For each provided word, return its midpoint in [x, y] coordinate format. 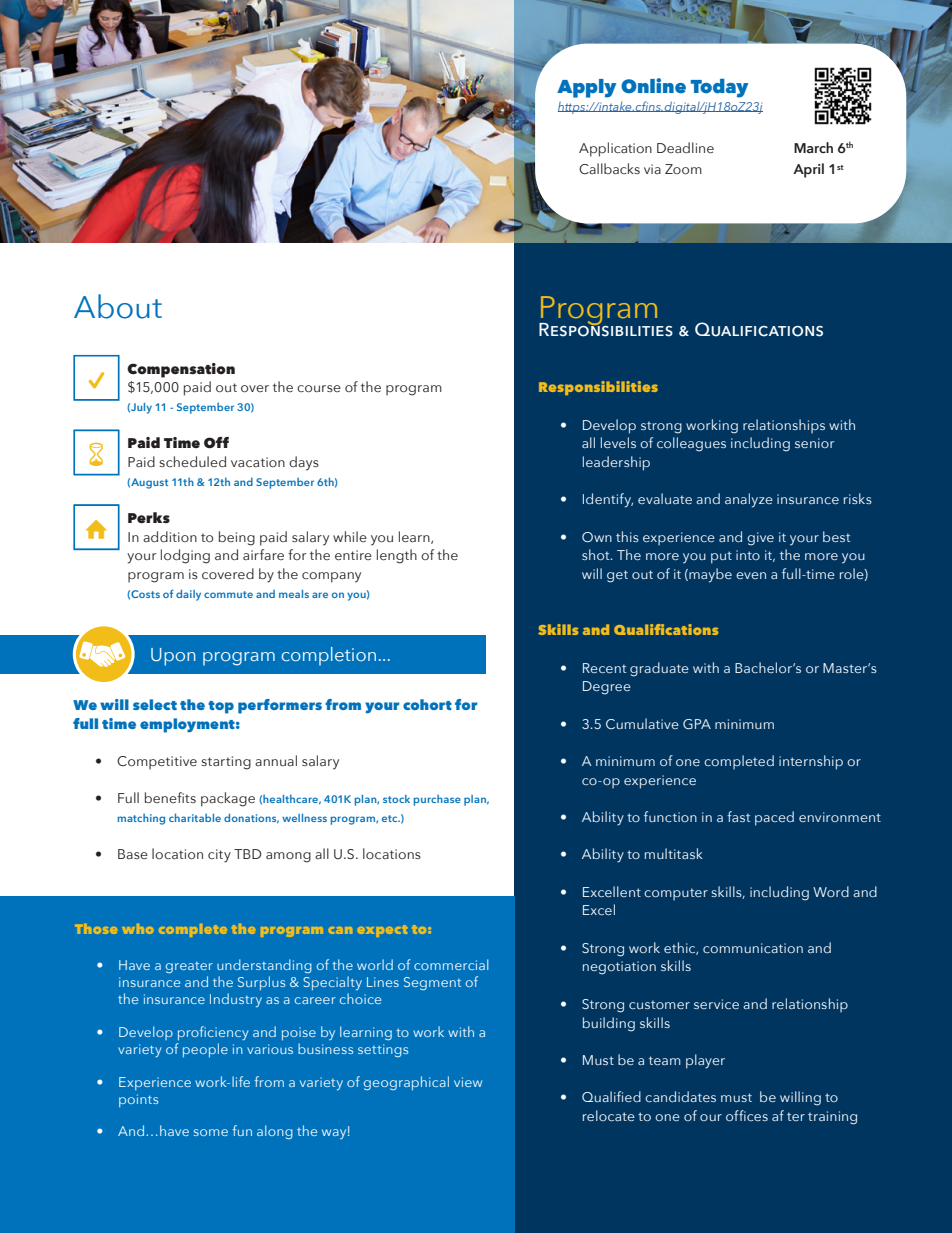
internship [811, 762]
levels [618, 442]
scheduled [192, 461]
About [118, 306]
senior [814, 443]
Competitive [157, 763]
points [138, 1100]
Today [719, 88]
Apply [586, 88]
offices [747, 1115]
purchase [437, 800]
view [468, 1082]
